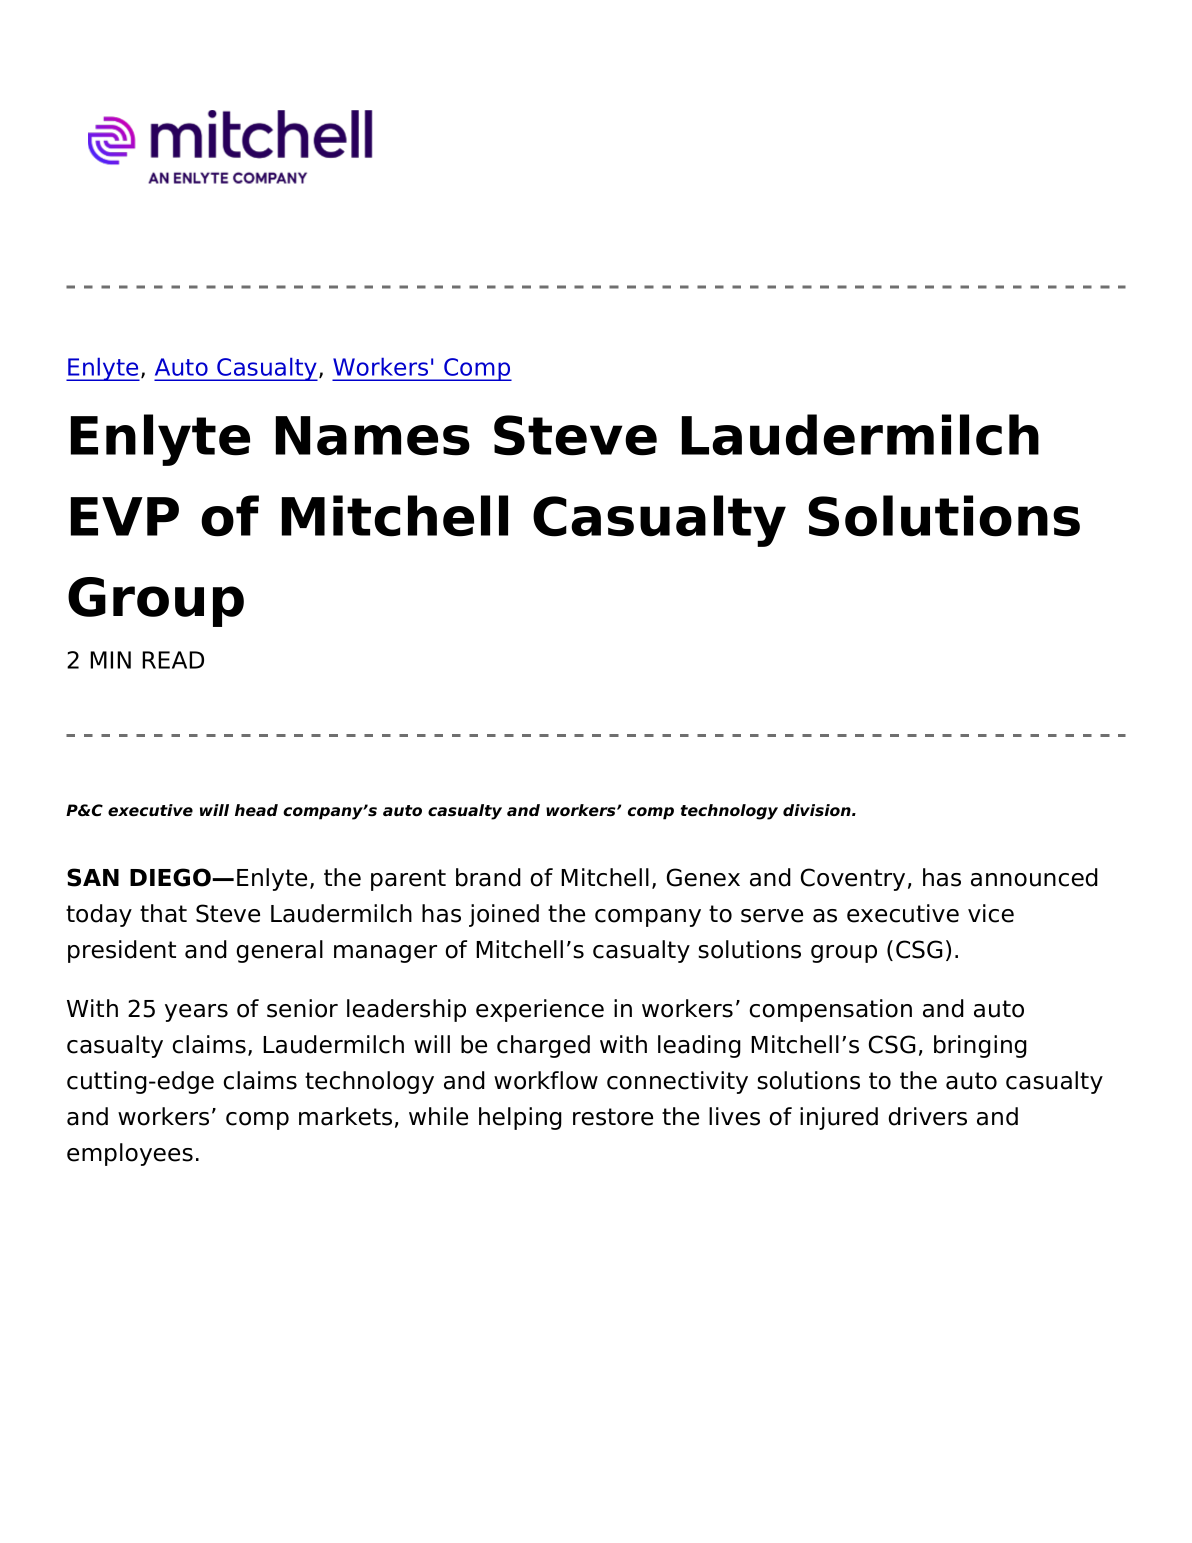 This image has height=1543, width=1192. I want to click on drivers, so click(927, 1116).
